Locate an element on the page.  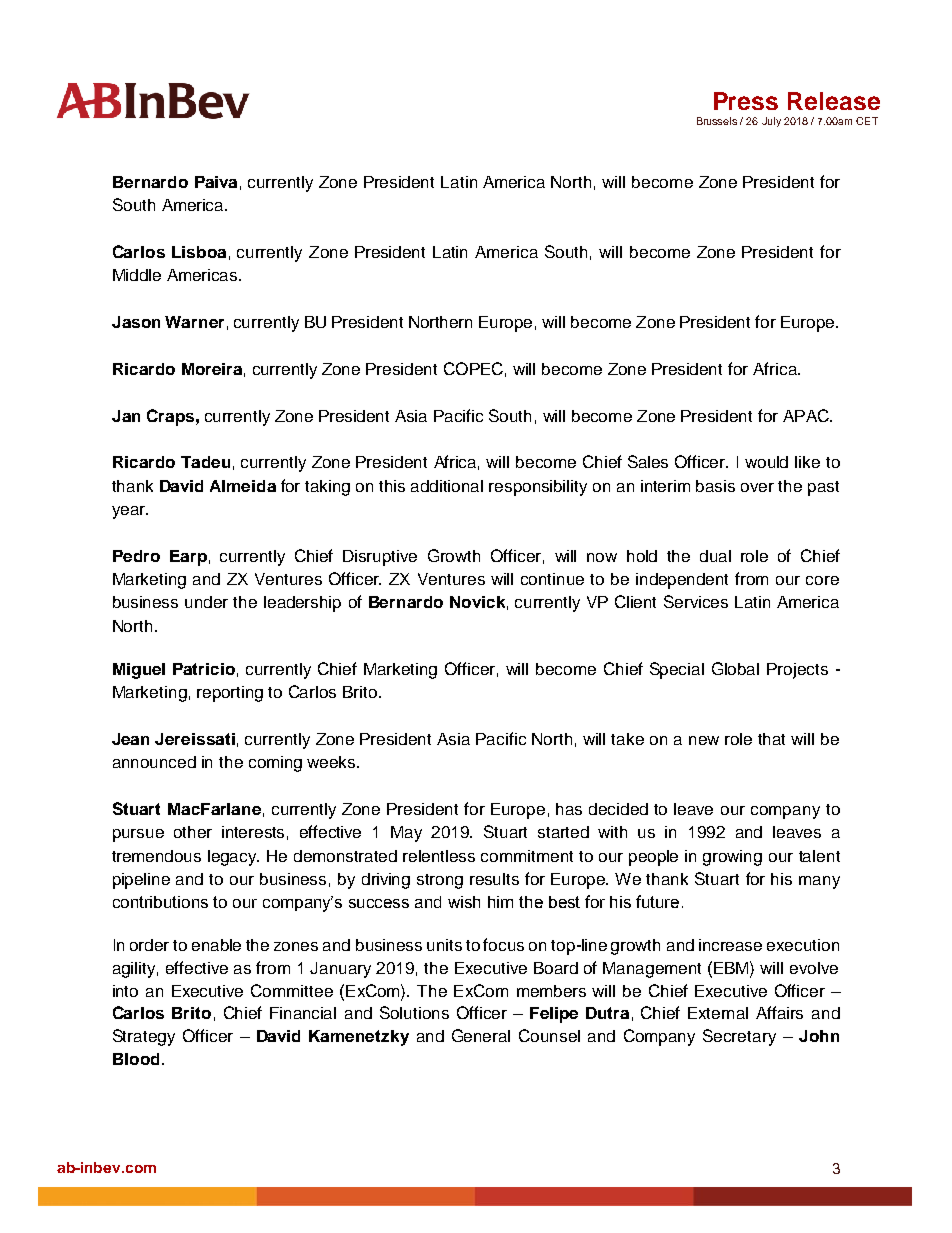
Brussels is located at coordinates (717, 121).
